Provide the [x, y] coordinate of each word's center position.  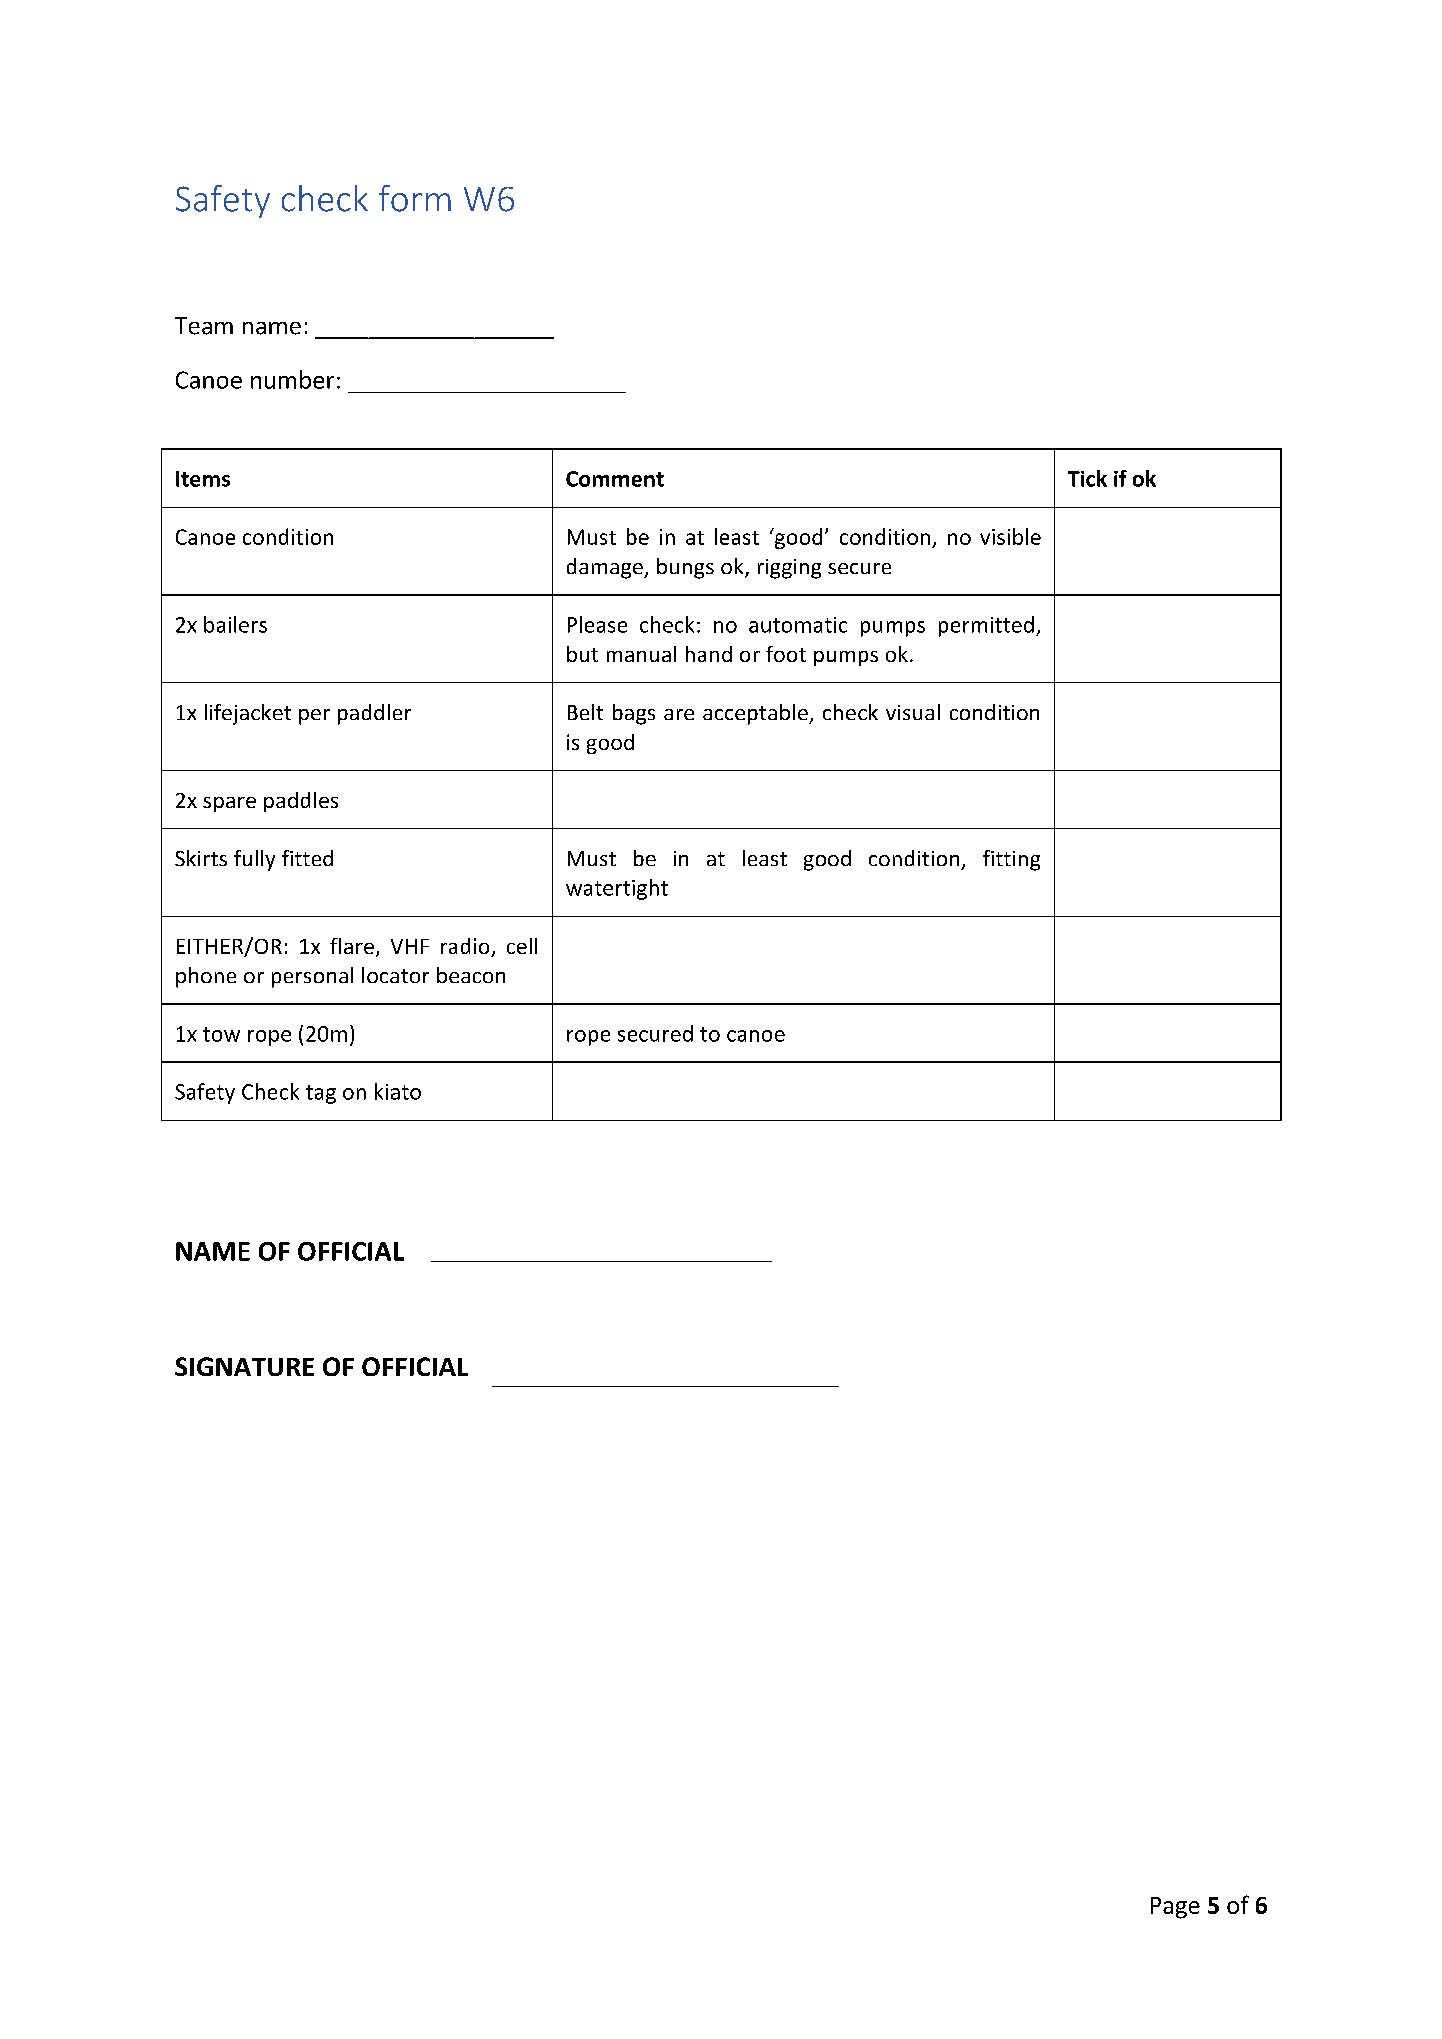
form [415, 198]
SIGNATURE [244, 1366]
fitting [1011, 860]
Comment [615, 479]
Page [1175, 1908]
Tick [1087, 478]
